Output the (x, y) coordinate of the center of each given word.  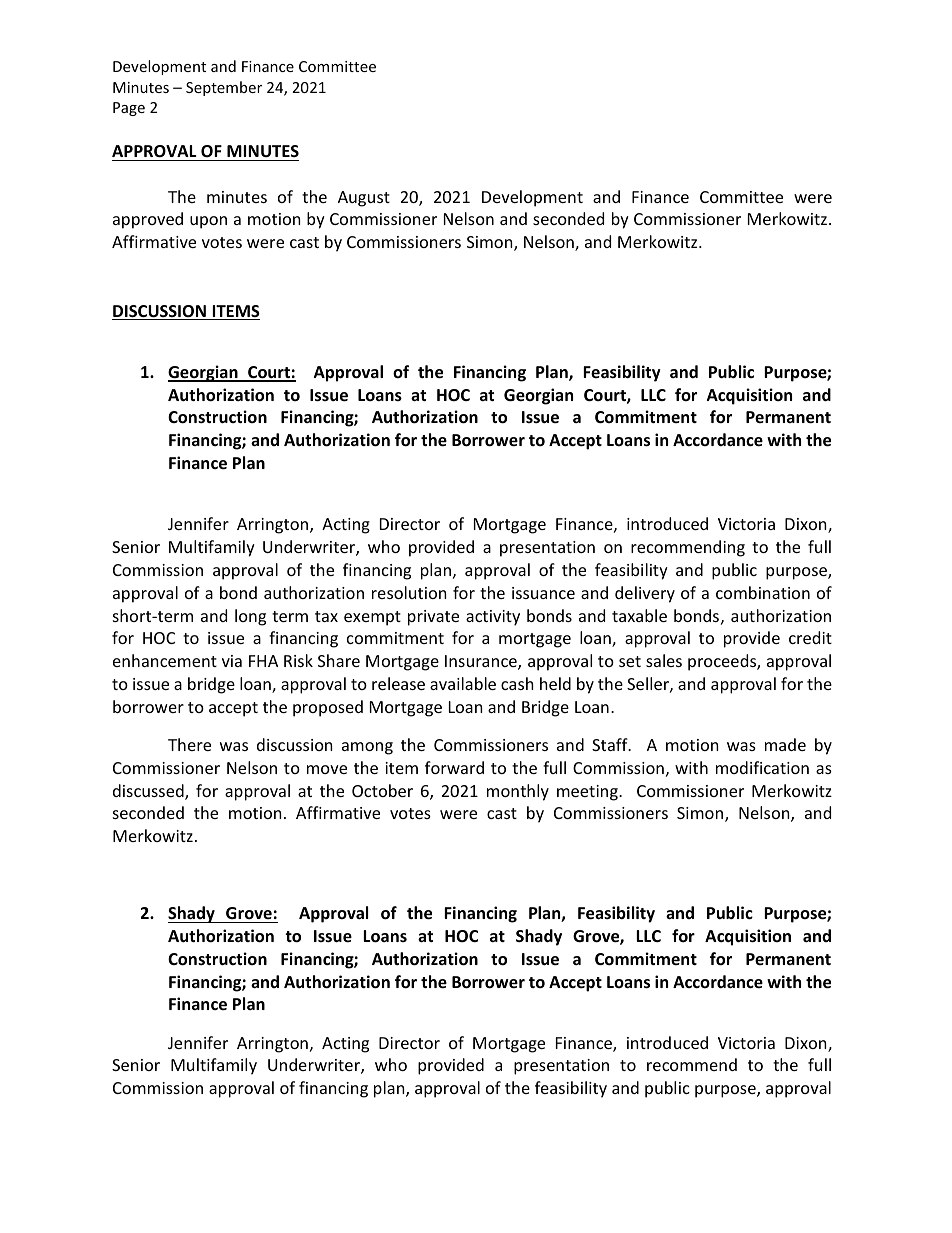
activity (493, 618)
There (189, 744)
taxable (639, 615)
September (224, 88)
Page (129, 109)
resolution (409, 592)
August (364, 199)
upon (208, 222)
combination (763, 592)
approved (148, 220)
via (232, 661)
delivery (645, 594)
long (250, 617)
